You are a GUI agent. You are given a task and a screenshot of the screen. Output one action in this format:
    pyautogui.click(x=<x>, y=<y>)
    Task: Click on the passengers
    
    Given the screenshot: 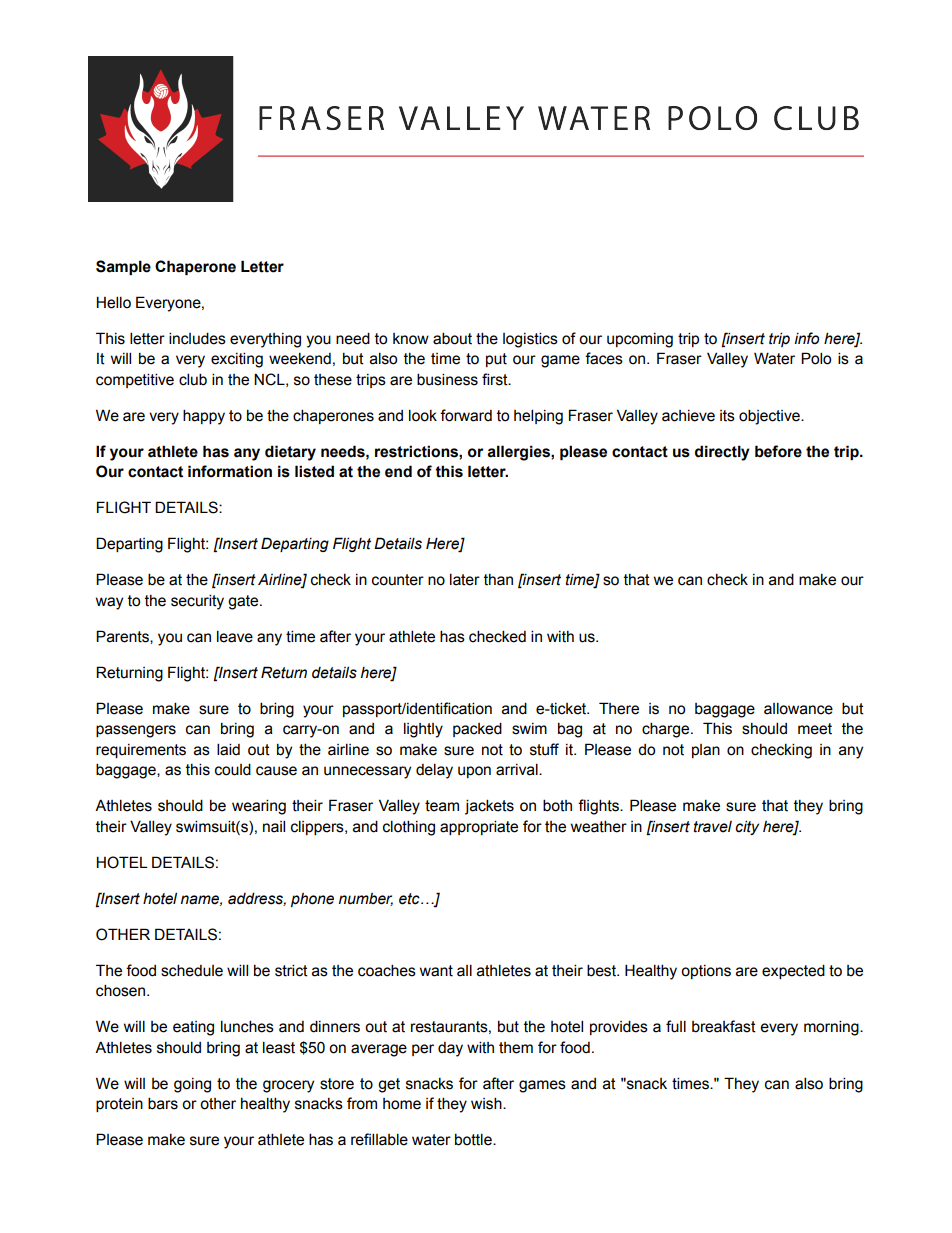 What is the action you would take?
    pyautogui.click(x=136, y=731)
